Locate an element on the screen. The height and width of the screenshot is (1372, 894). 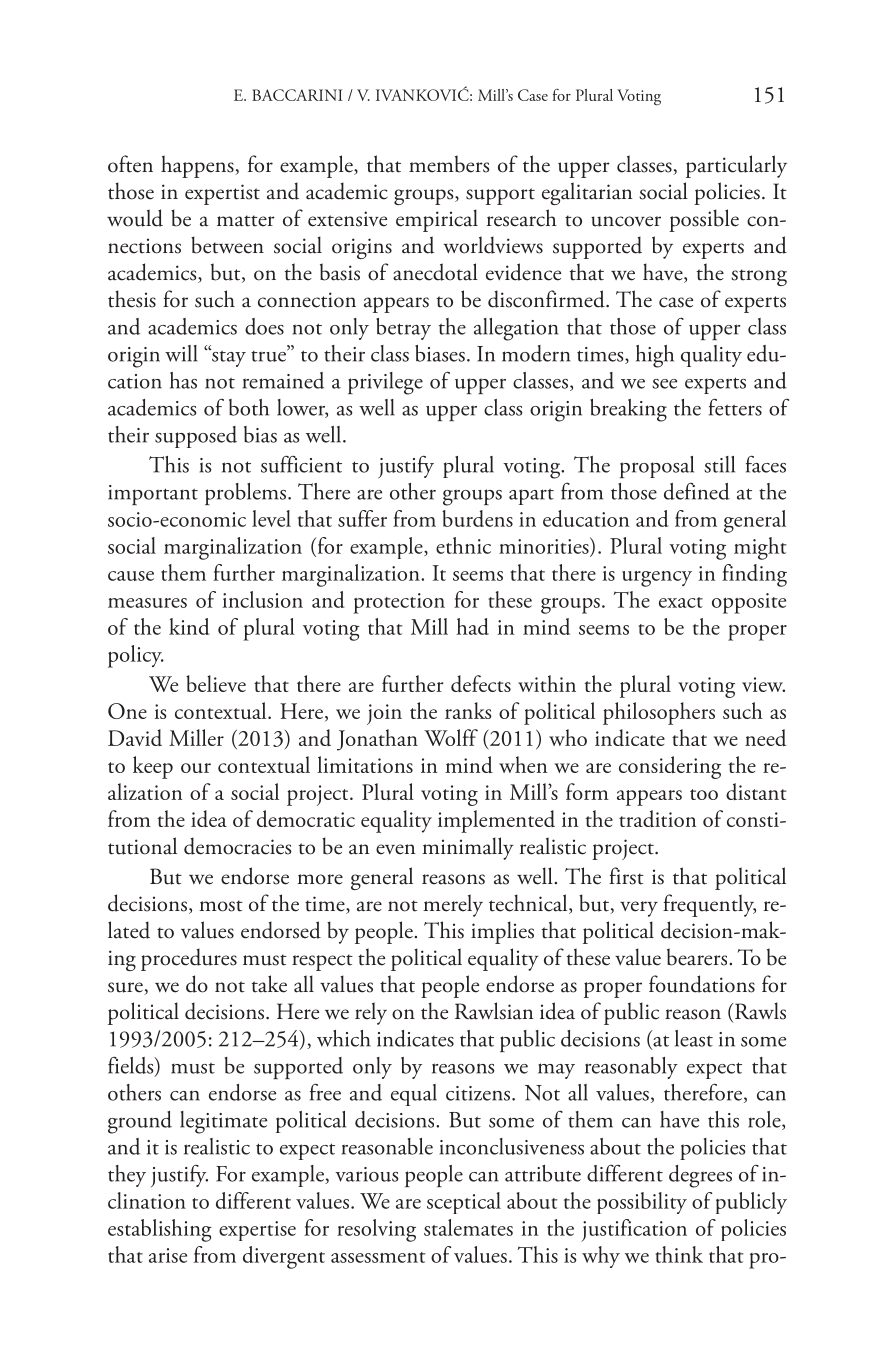
ranks is located at coordinates (468, 710).
